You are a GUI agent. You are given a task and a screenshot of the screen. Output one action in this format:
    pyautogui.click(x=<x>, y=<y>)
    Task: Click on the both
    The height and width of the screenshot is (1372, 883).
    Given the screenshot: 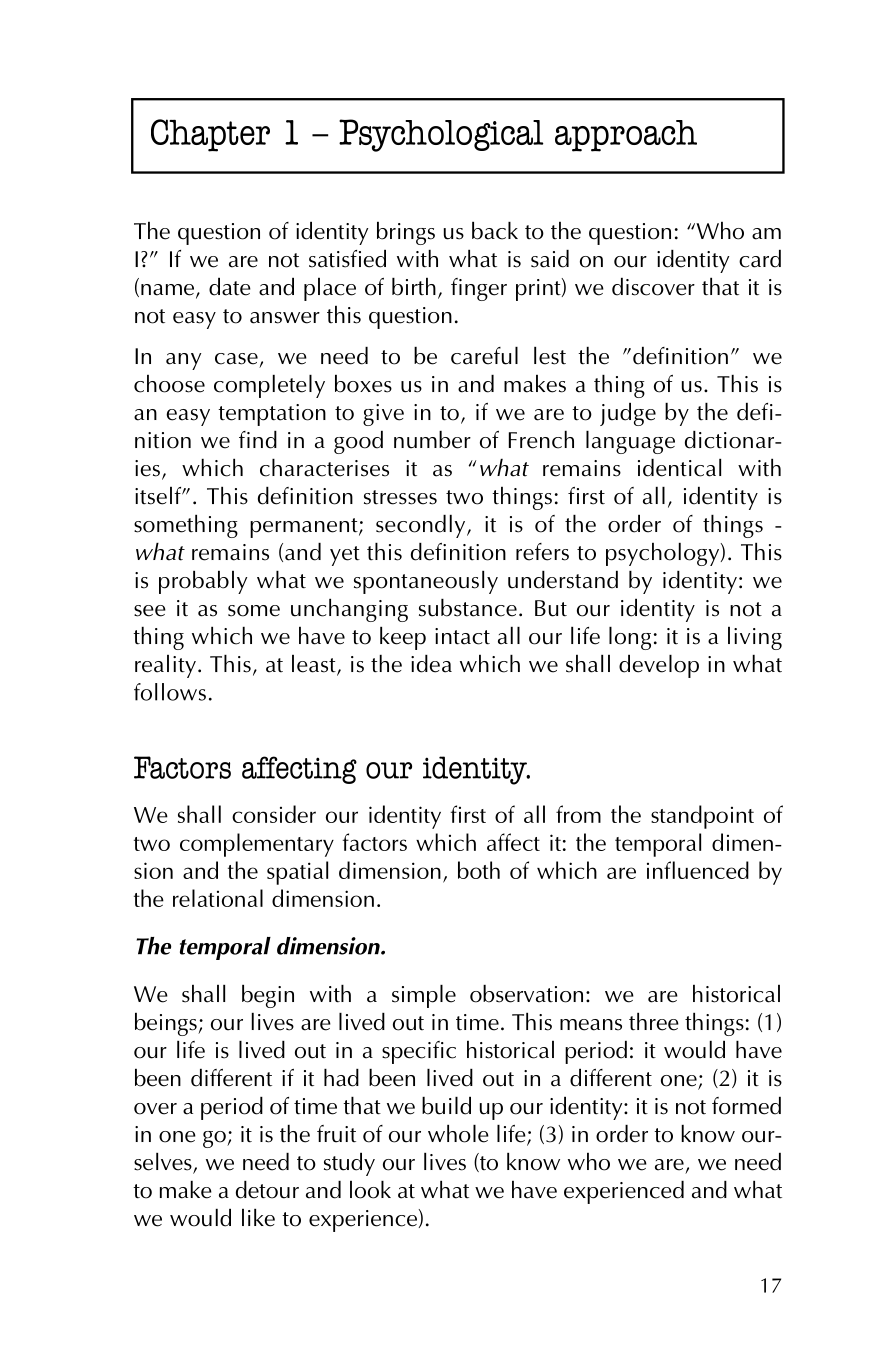 What is the action you would take?
    pyautogui.click(x=479, y=870)
